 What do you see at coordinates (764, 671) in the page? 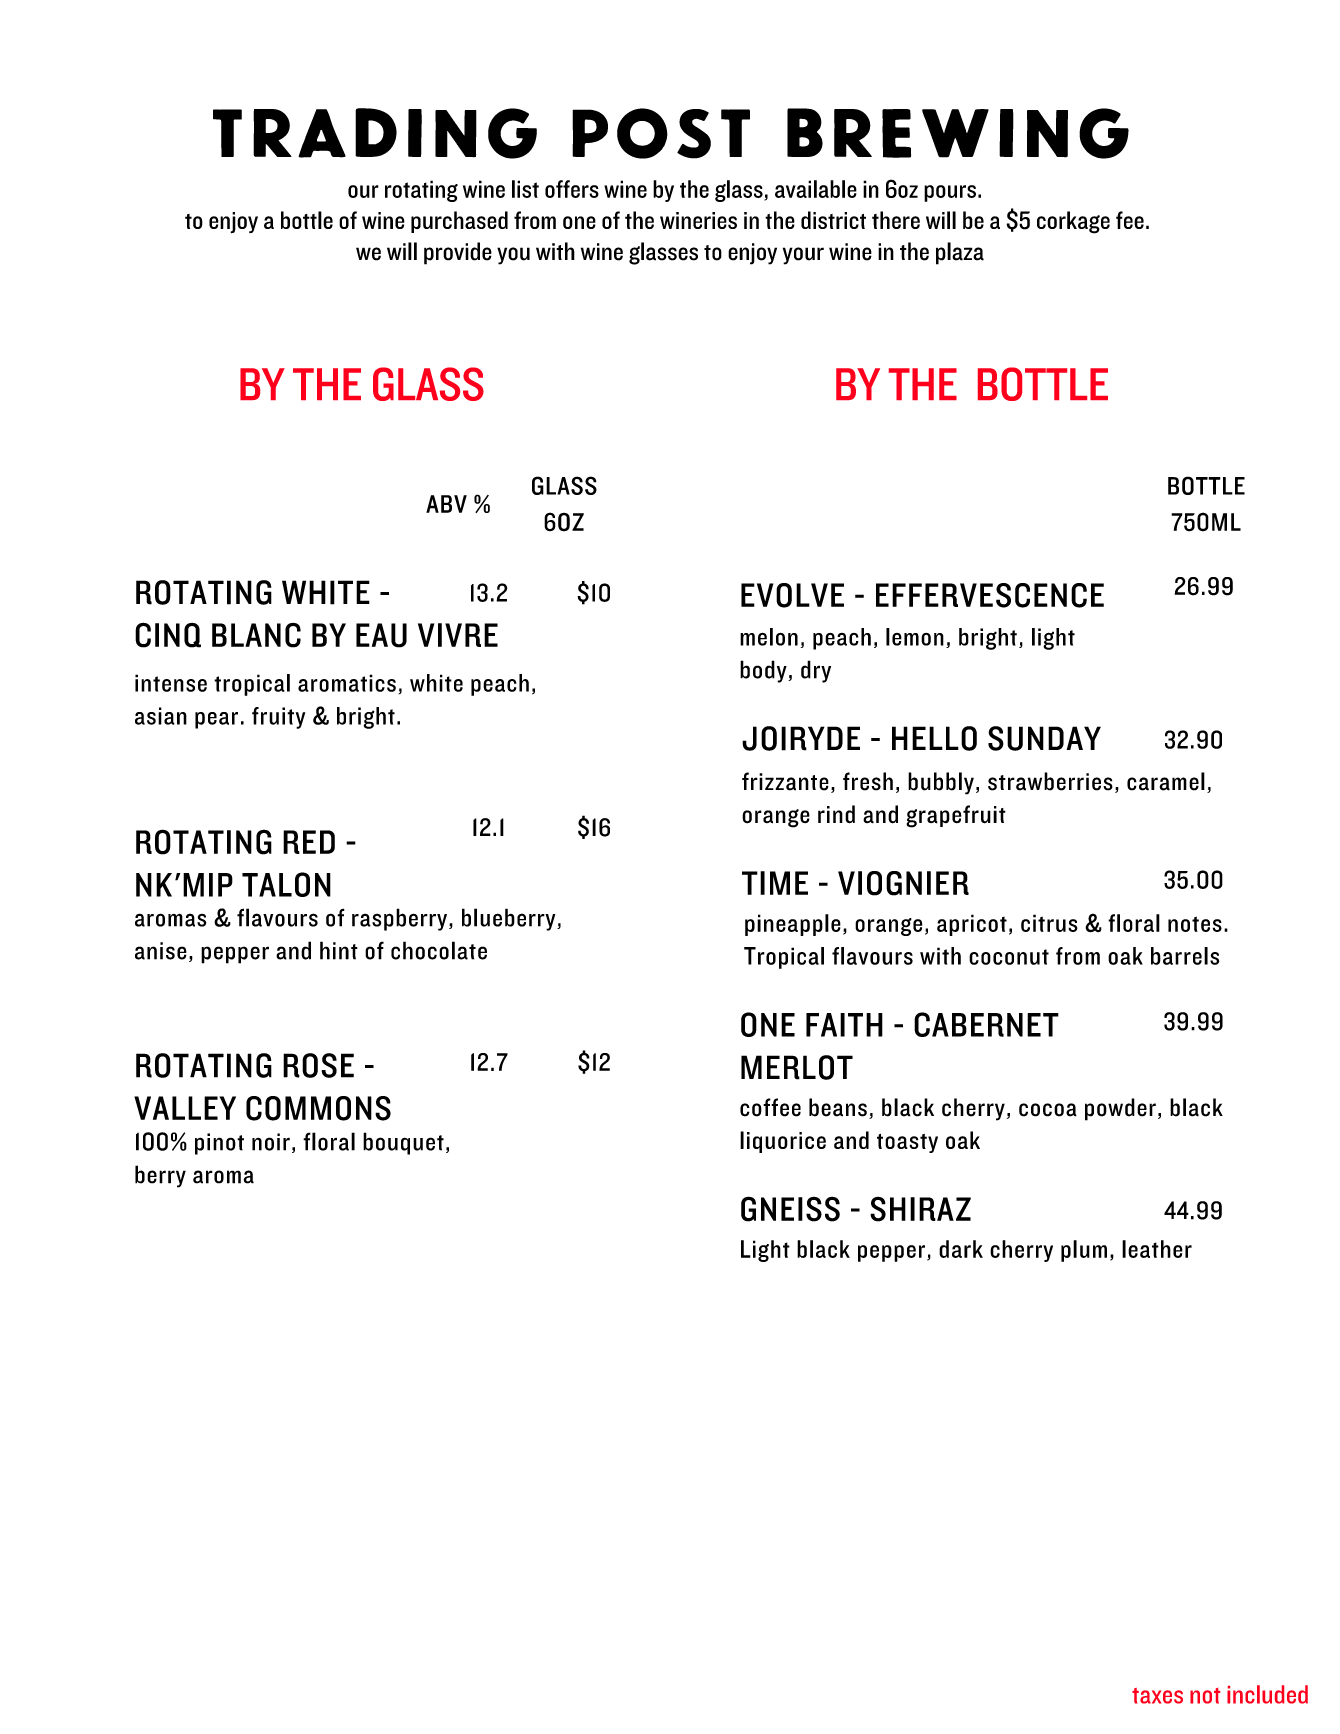
I see `body` at bounding box center [764, 671].
